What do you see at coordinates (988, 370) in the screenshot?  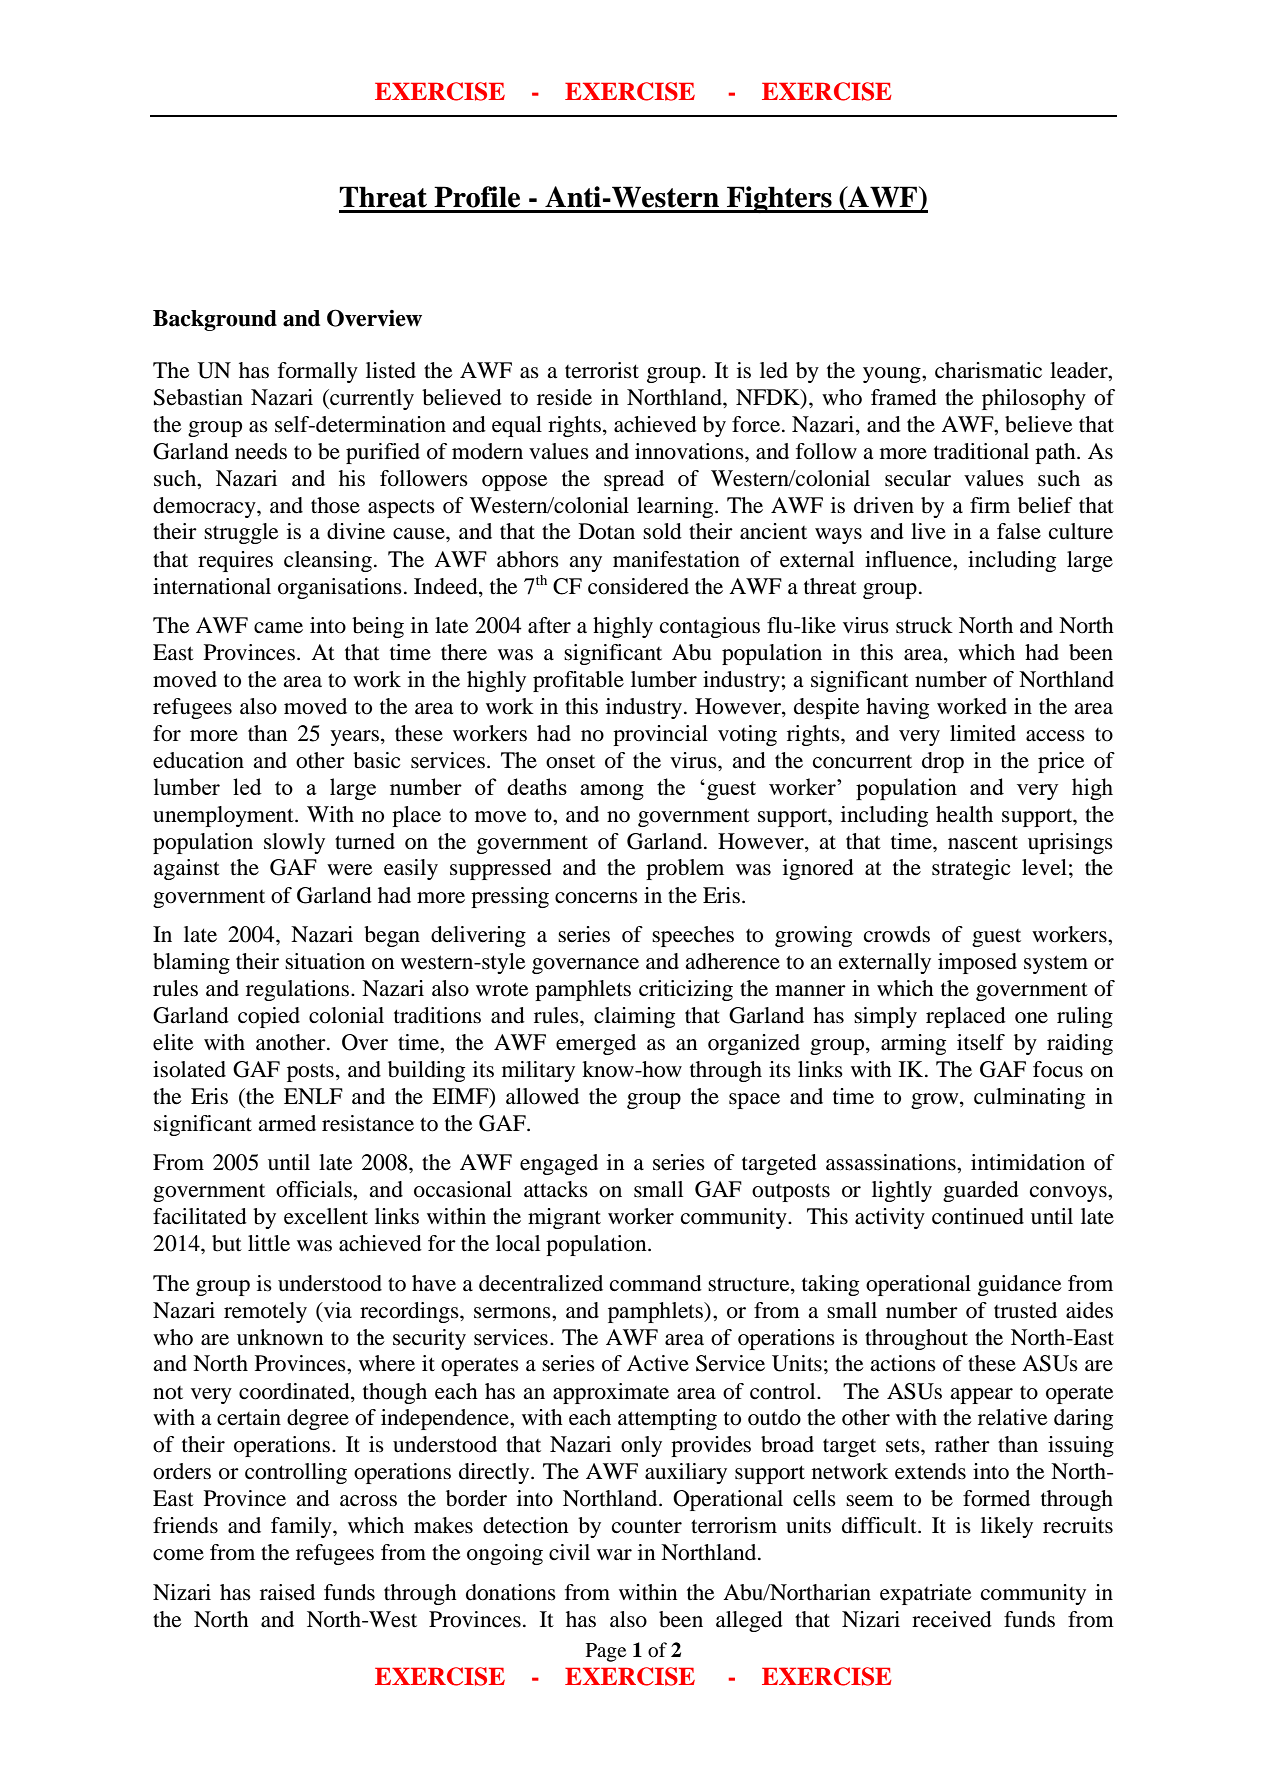 I see `charismatic` at bounding box center [988, 370].
